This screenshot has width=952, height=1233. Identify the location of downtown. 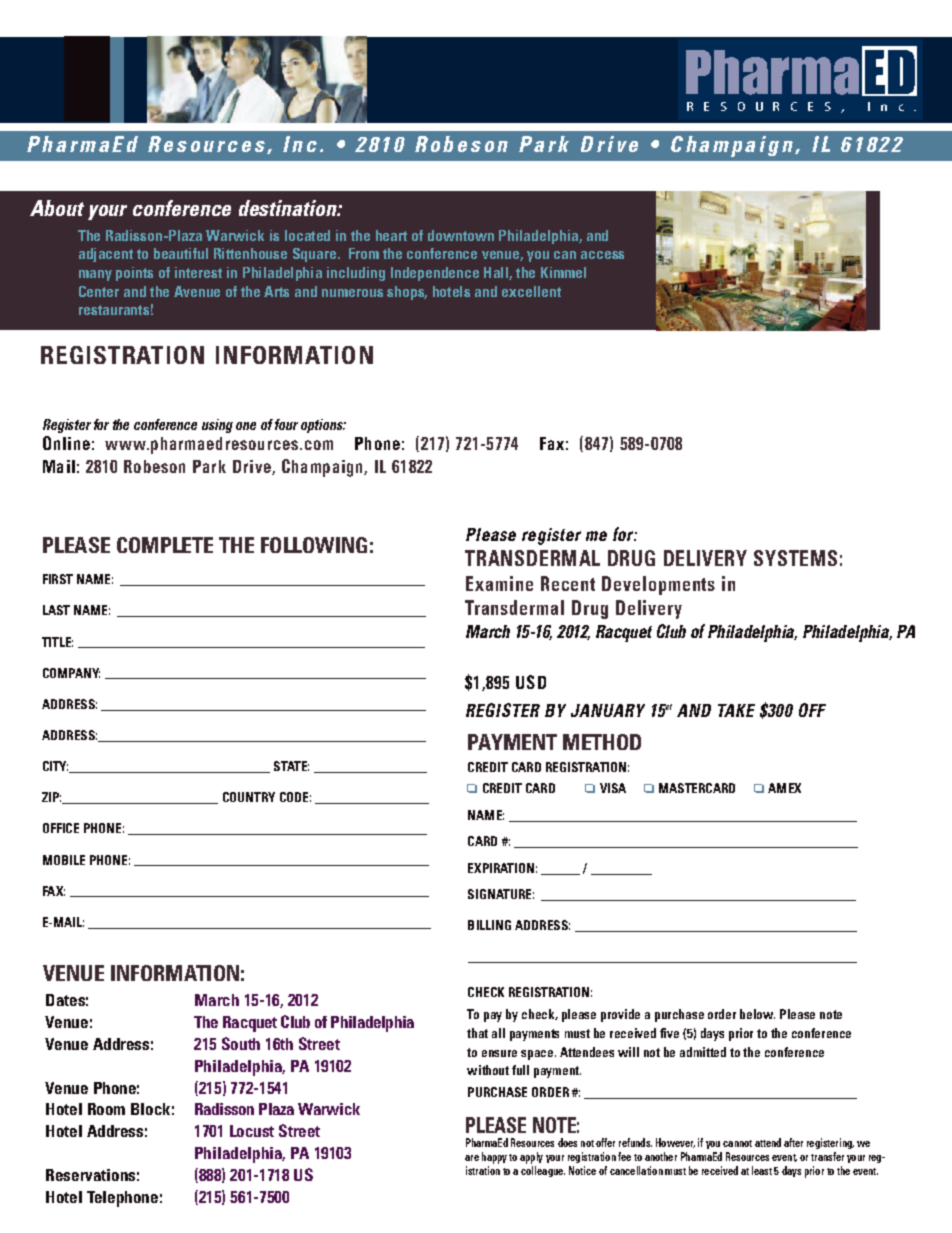
(461, 235).
